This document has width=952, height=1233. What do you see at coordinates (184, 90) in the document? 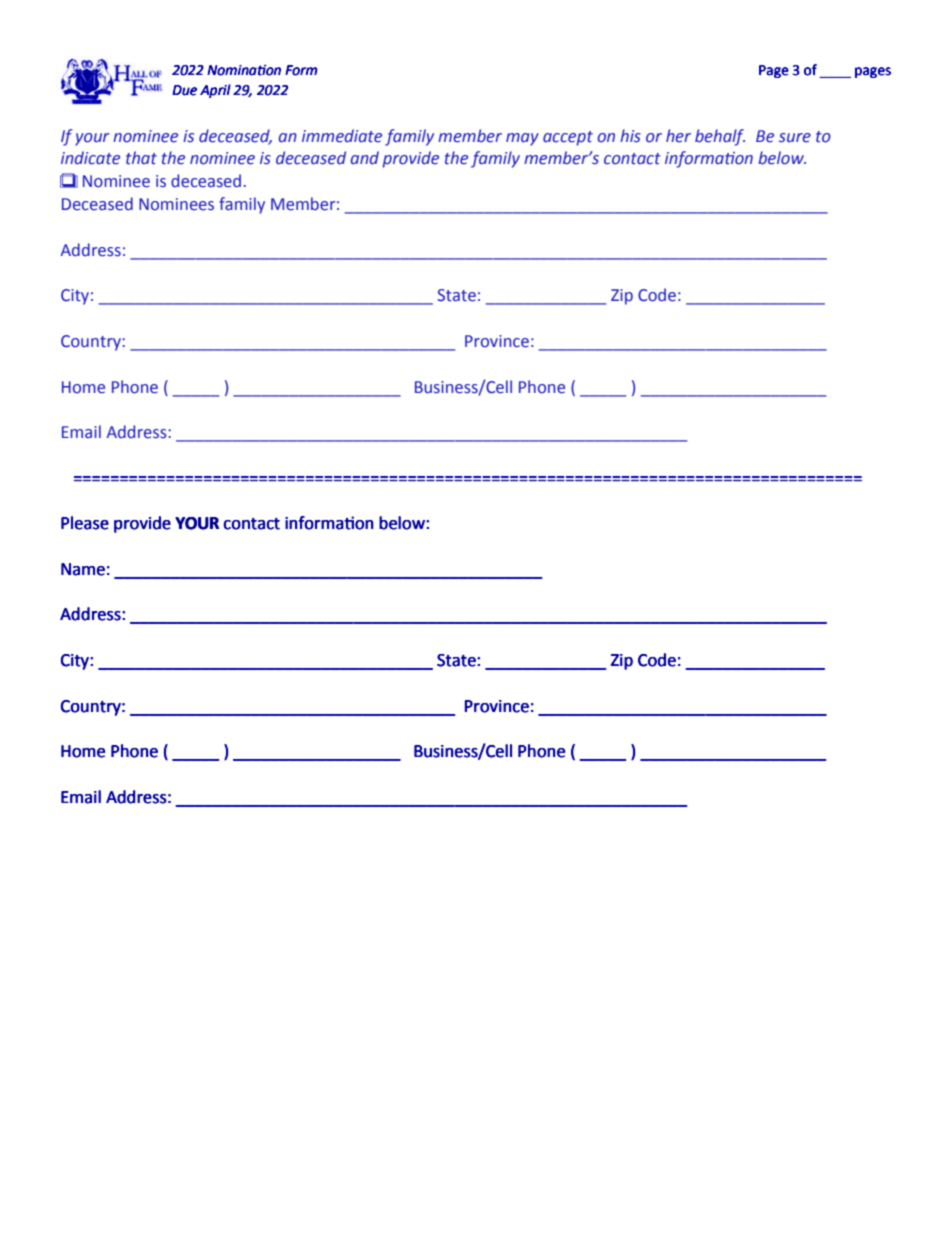
I see `Due` at bounding box center [184, 90].
